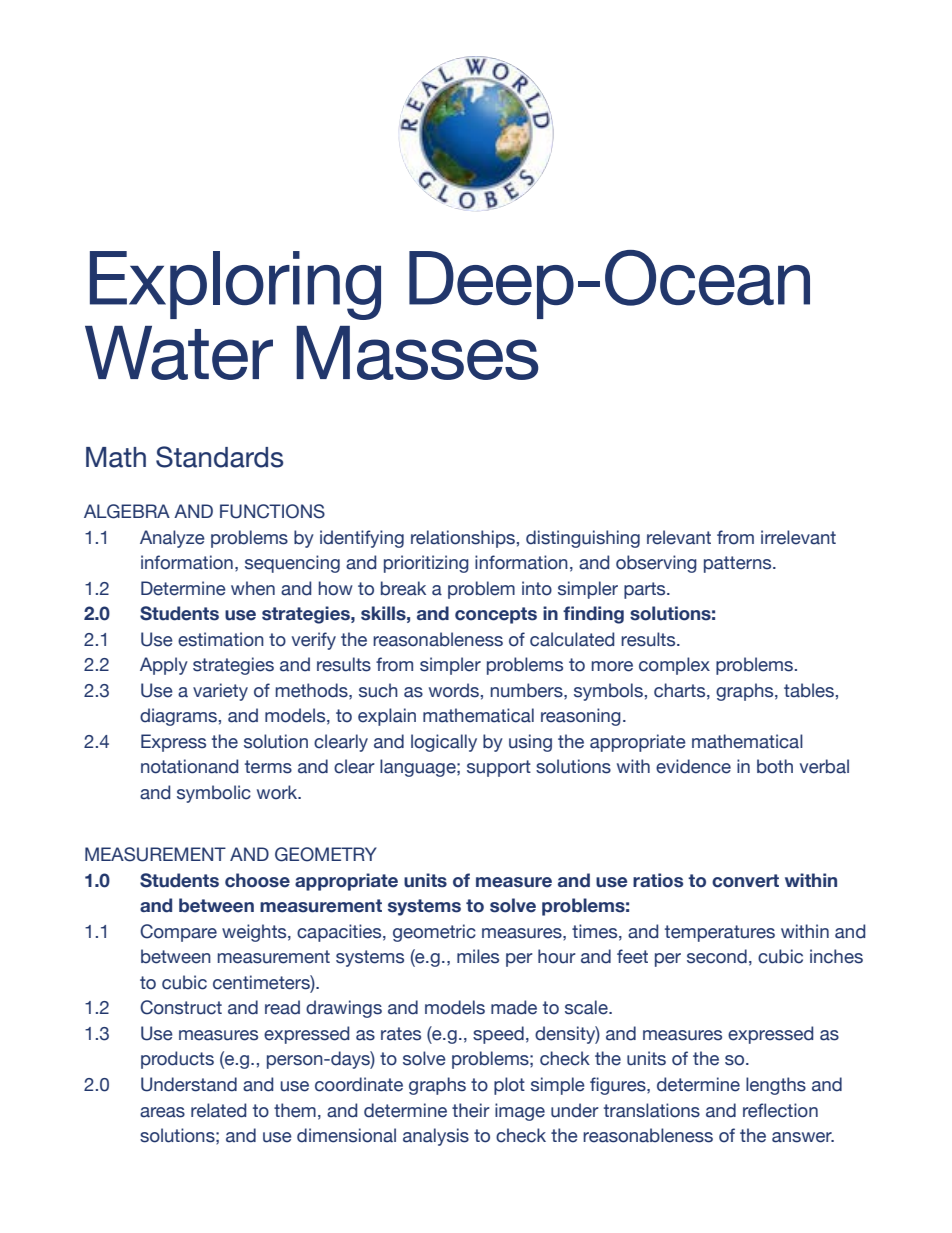 The width and height of the document is (952, 1233). I want to click on support, so click(499, 768).
